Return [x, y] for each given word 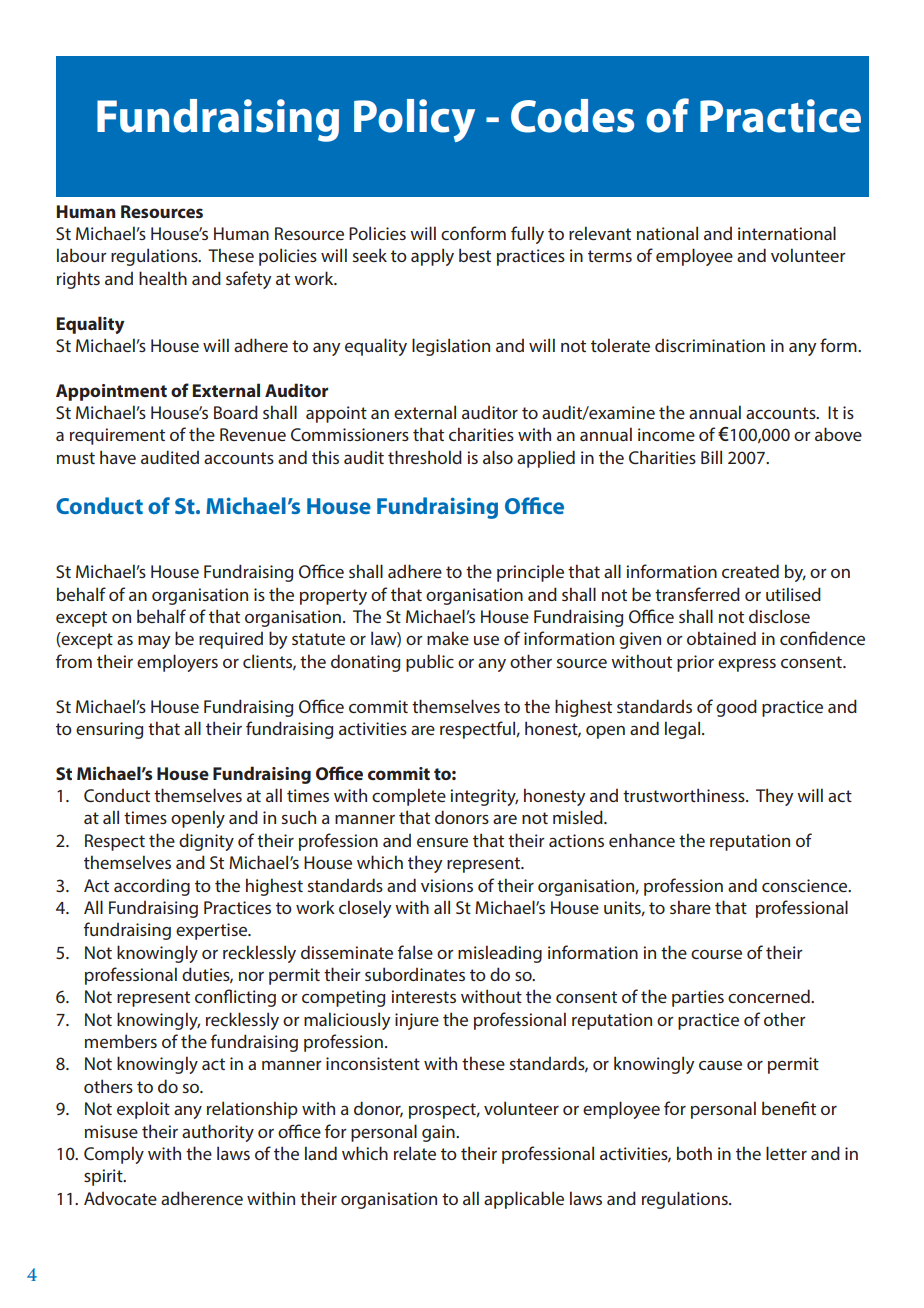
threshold [425, 457]
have [118, 457]
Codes [572, 116]
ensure [442, 842]
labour [82, 255]
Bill [711, 457]
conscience [806, 885]
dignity [206, 842]
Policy [414, 120]
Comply [114, 1155]
